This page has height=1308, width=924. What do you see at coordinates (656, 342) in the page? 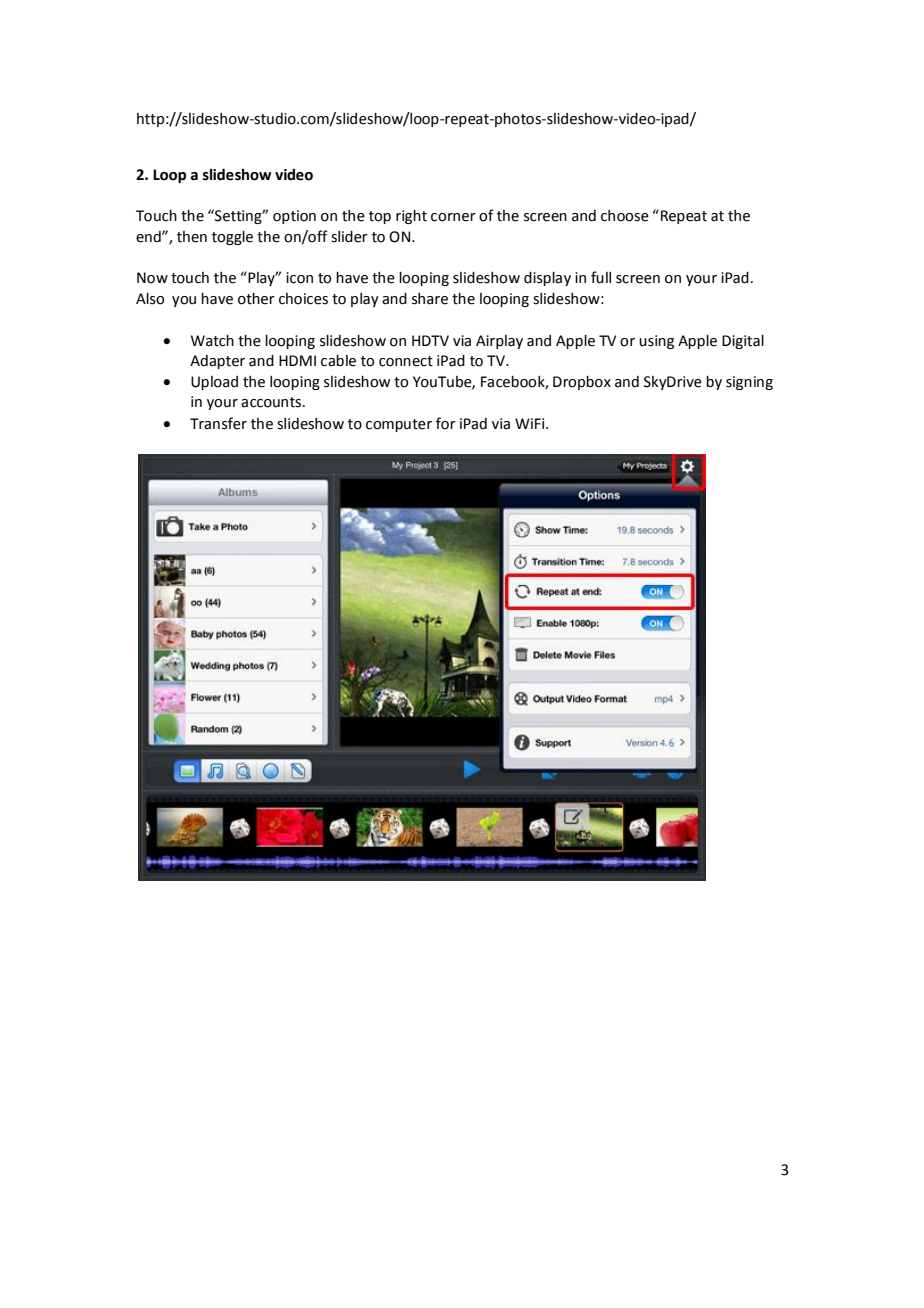
I see `using` at bounding box center [656, 342].
